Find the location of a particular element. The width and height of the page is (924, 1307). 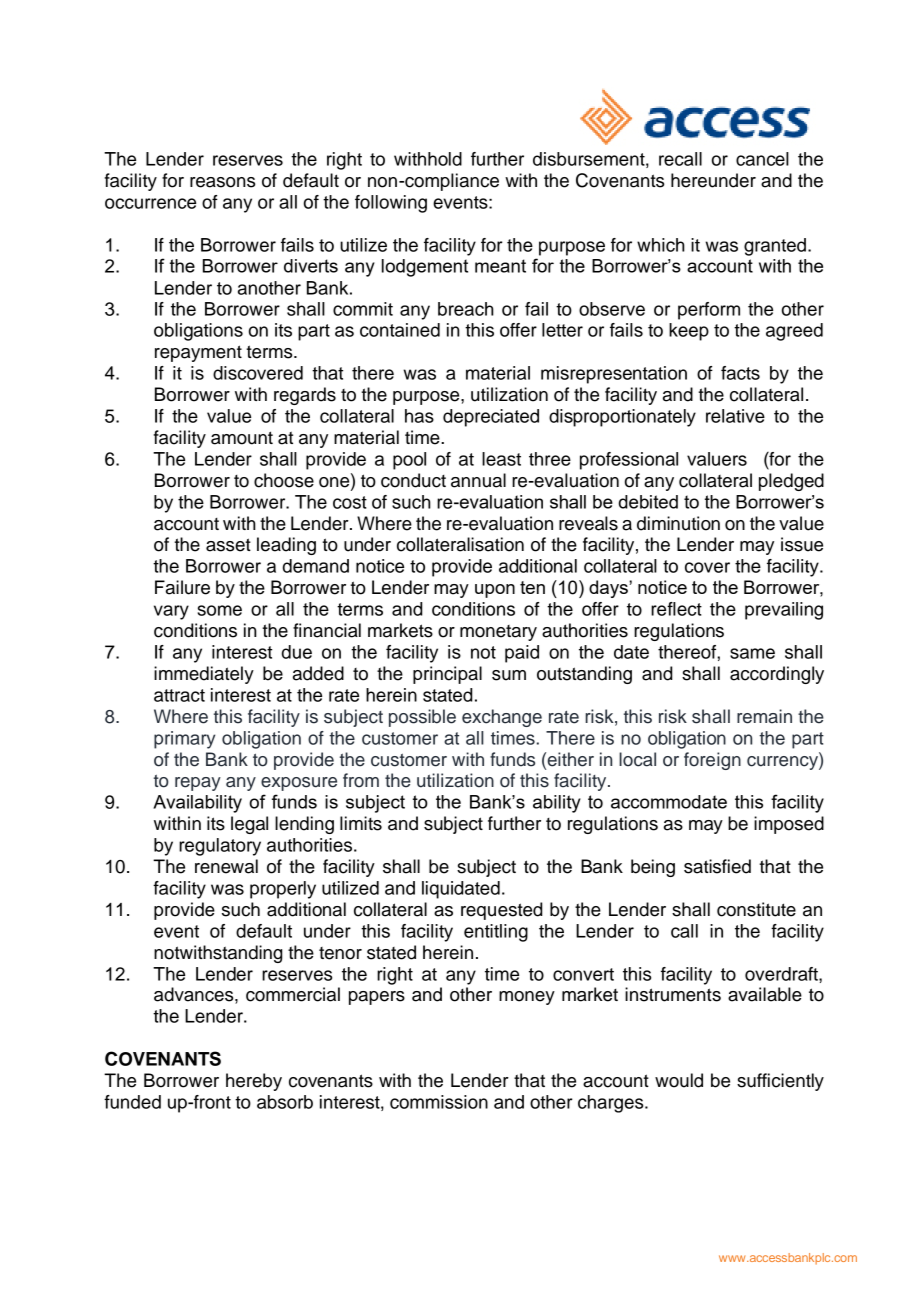

would is located at coordinates (679, 1080).
